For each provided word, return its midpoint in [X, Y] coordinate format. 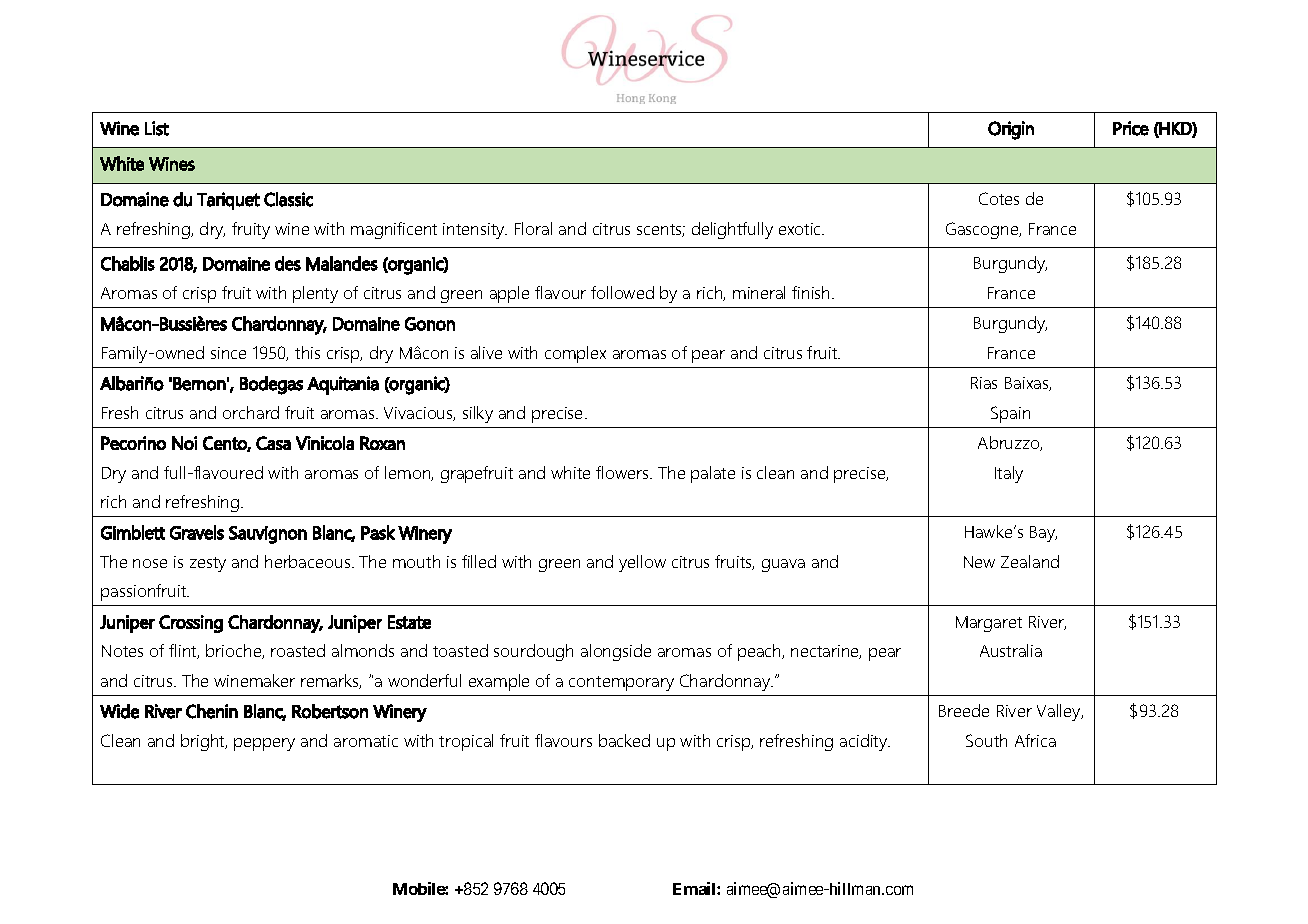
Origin [1011, 130]
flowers [623, 472]
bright [204, 742]
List [157, 128]
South [986, 740]
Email [695, 888]
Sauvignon [268, 535]
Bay [1043, 534]
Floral [533, 228]
